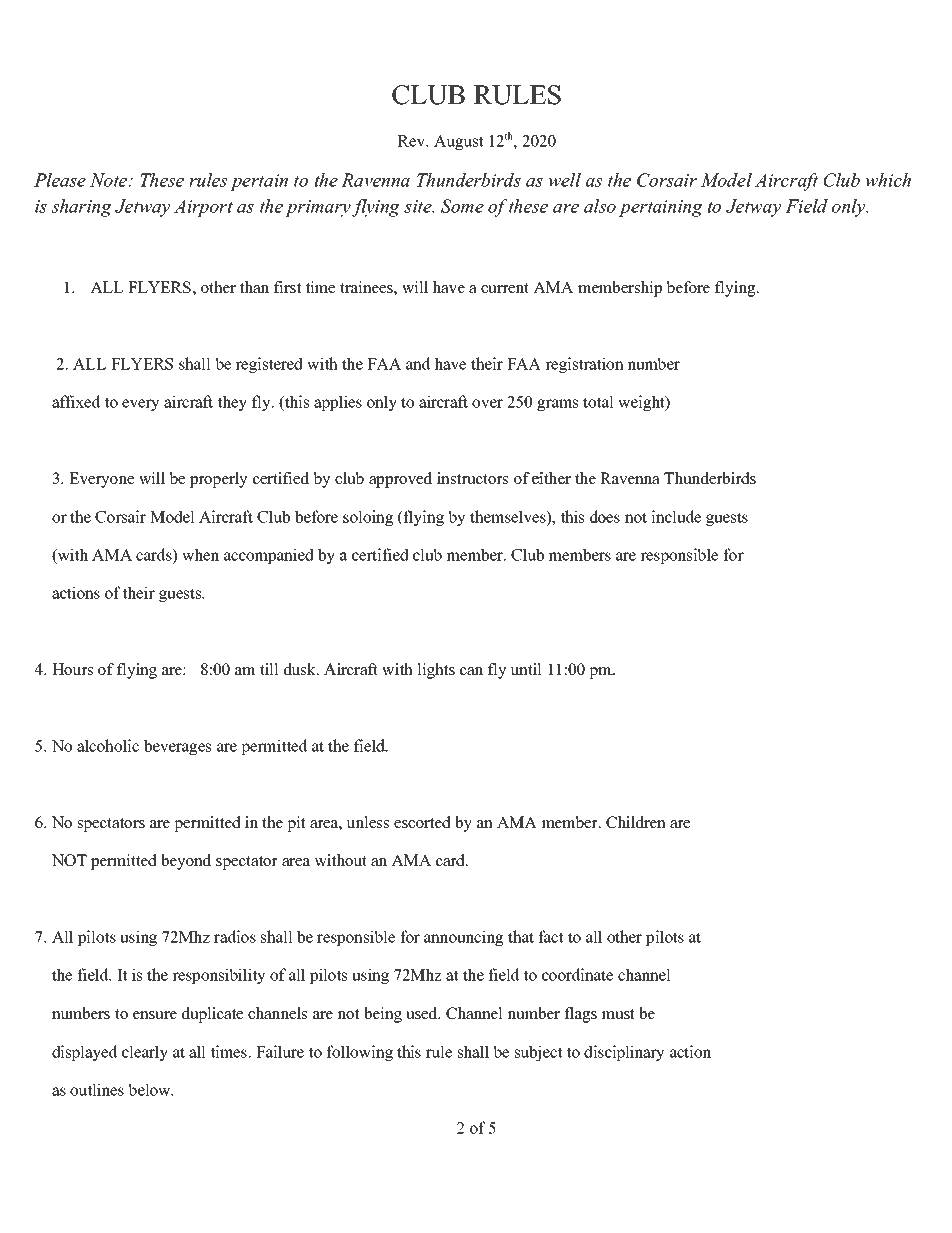 This image has width=952, height=1233. What do you see at coordinates (624, 1053) in the image?
I see `disciplinary` at bounding box center [624, 1053].
